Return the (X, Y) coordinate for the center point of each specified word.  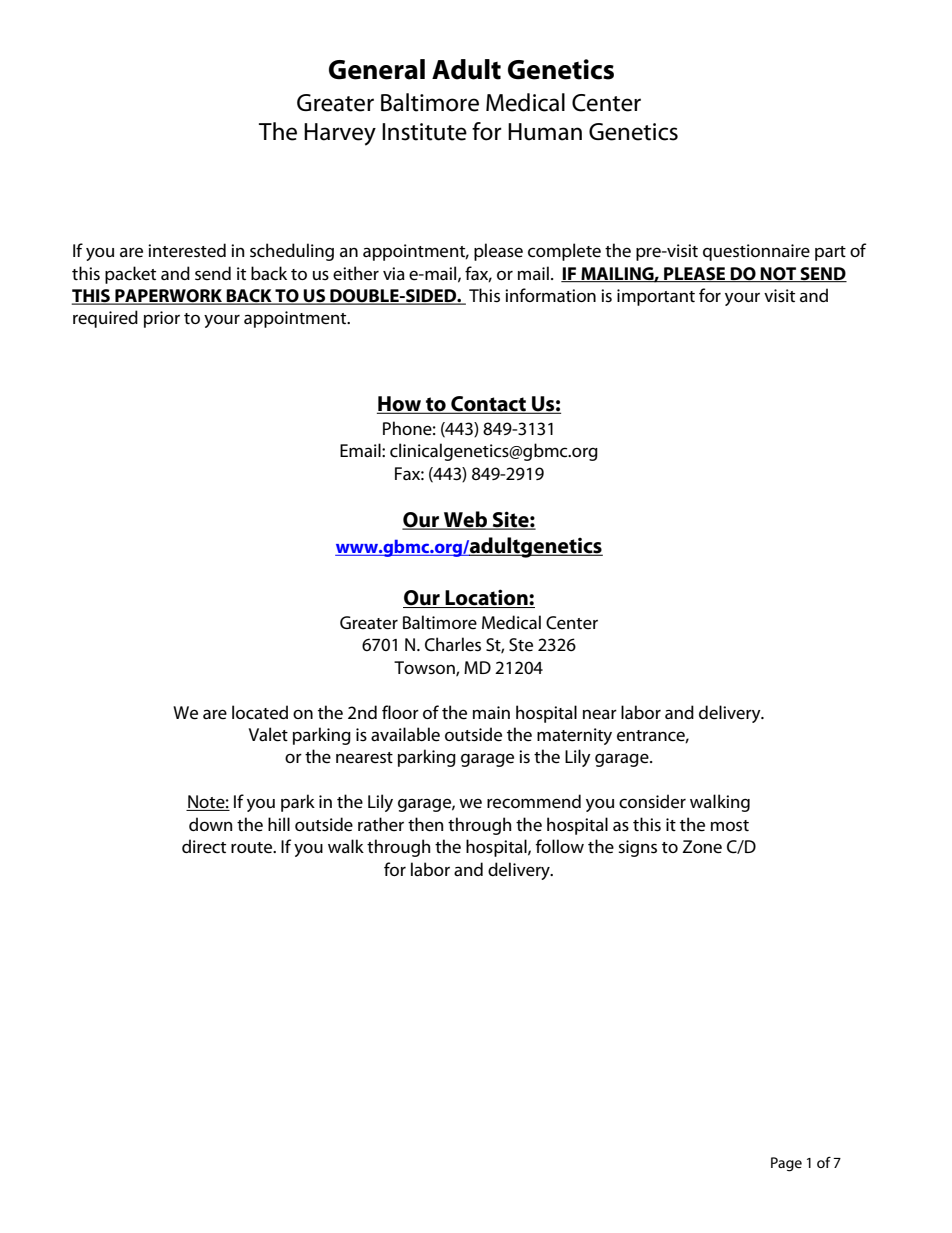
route (253, 848)
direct (204, 846)
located (260, 712)
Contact (488, 405)
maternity (574, 736)
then (425, 824)
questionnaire (756, 252)
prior (162, 319)
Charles (453, 644)
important (656, 297)
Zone (702, 847)
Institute (424, 132)
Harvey (340, 134)
